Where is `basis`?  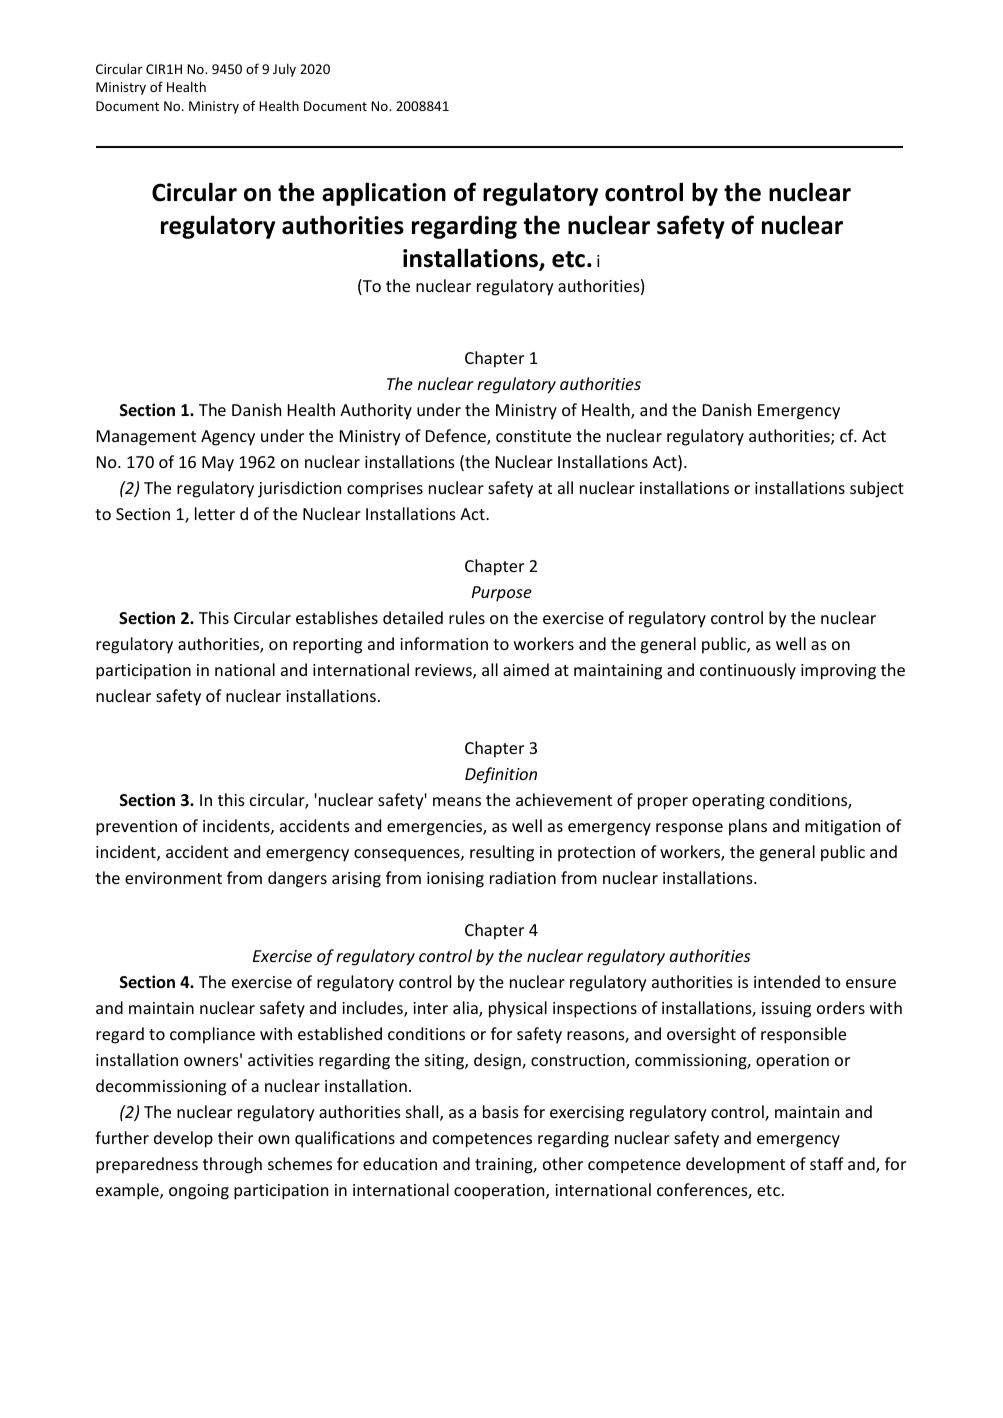
basis is located at coordinates (501, 1111).
